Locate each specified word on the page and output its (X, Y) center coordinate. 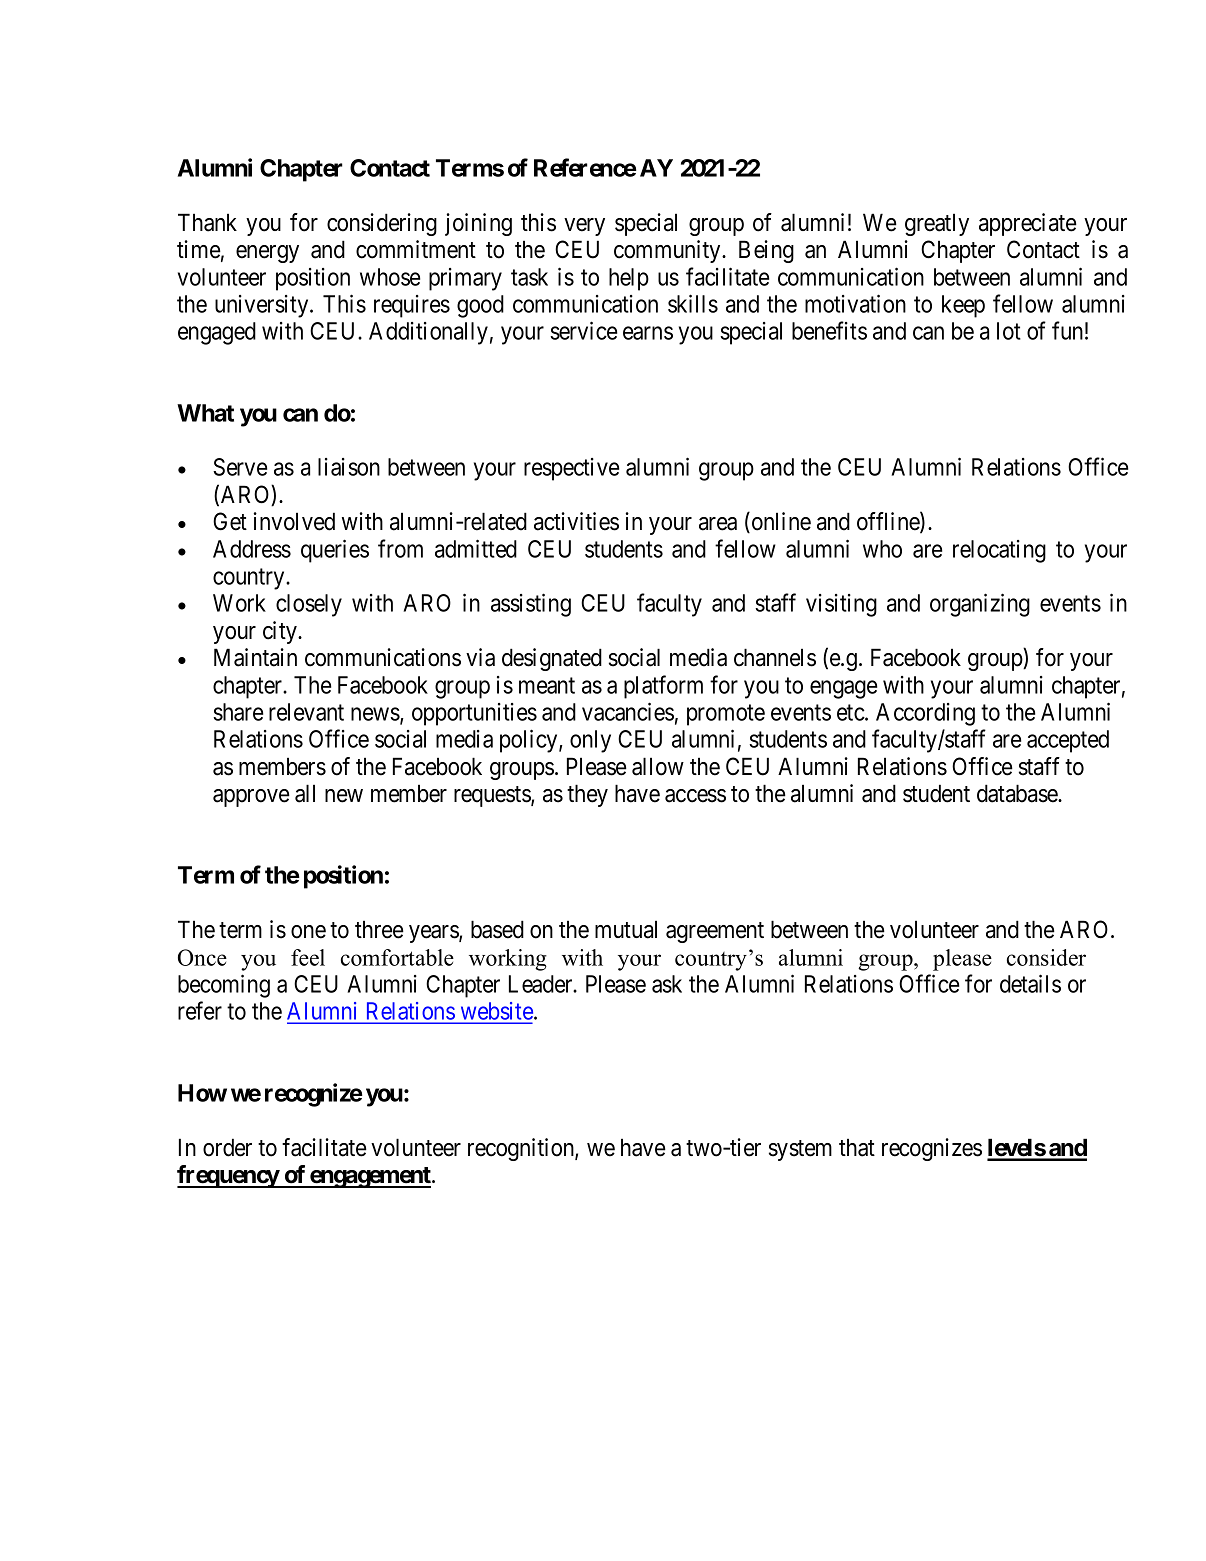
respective (571, 469)
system (800, 1150)
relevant (306, 712)
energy (267, 254)
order (227, 1147)
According (925, 714)
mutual (626, 929)
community (668, 251)
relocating (999, 551)
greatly (937, 224)
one (308, 932)
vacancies (628, 711)
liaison (349, 467)
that (857, 1147)
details (1030, 983)
